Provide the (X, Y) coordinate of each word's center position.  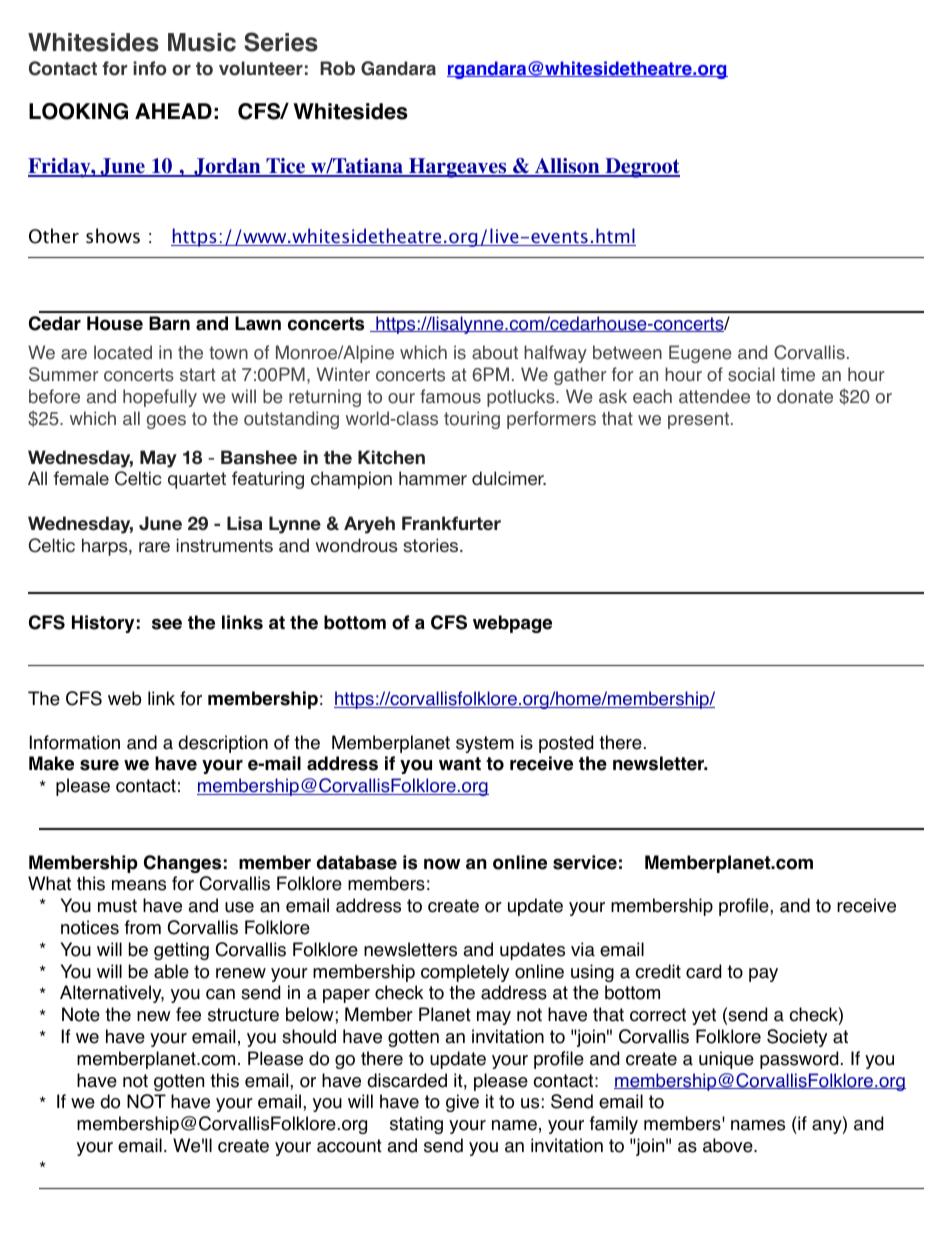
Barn (169, 323)
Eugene (700, 354)
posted (566, 744)
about (495, 352)
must (117, 906)
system (485, 744)
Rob (337, 68)
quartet (197, 480)
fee (188, 1014)
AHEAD (173, 111)
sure (99, 765)
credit (658, 971)
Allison (567, 167)
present (698, 420)
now (442, 864)
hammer (433, 478)
